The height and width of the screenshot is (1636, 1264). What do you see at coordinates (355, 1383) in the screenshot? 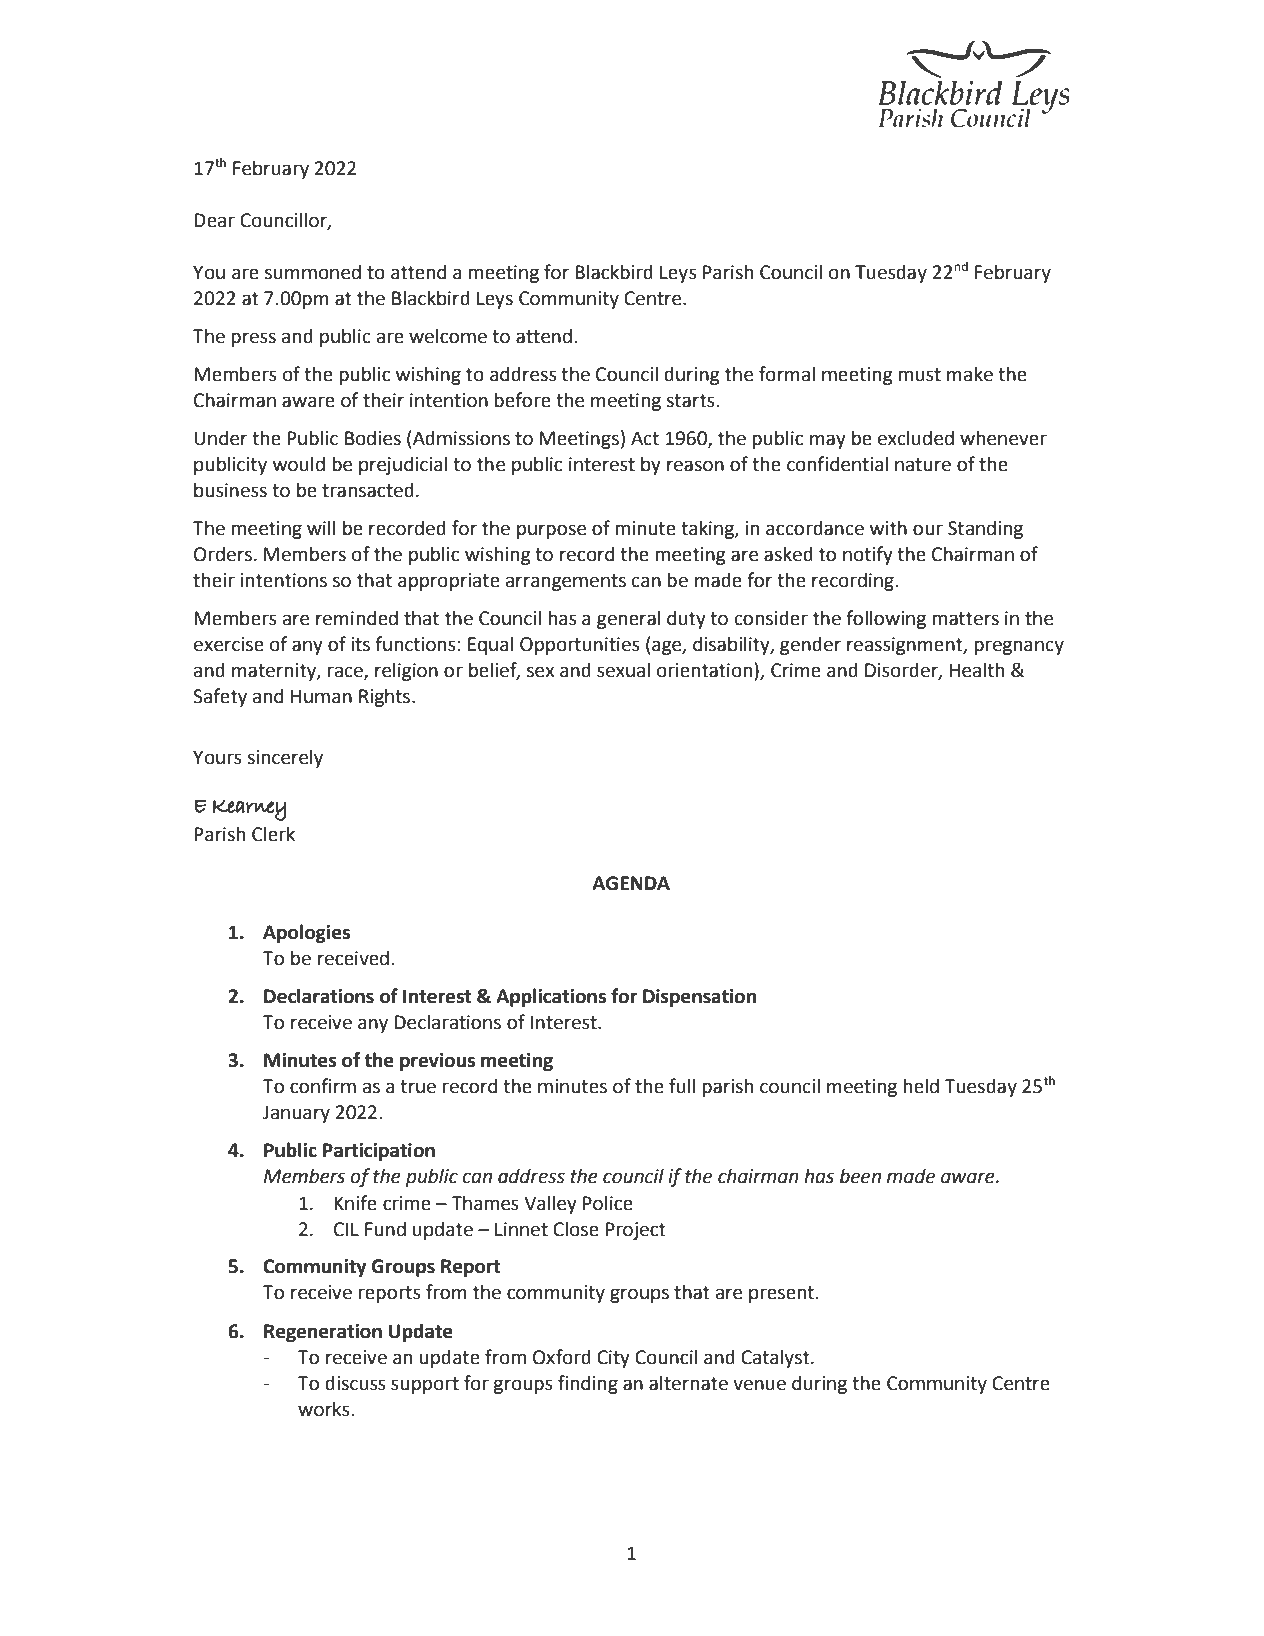
I see `discuss` at bounding box center [355, 1383].
